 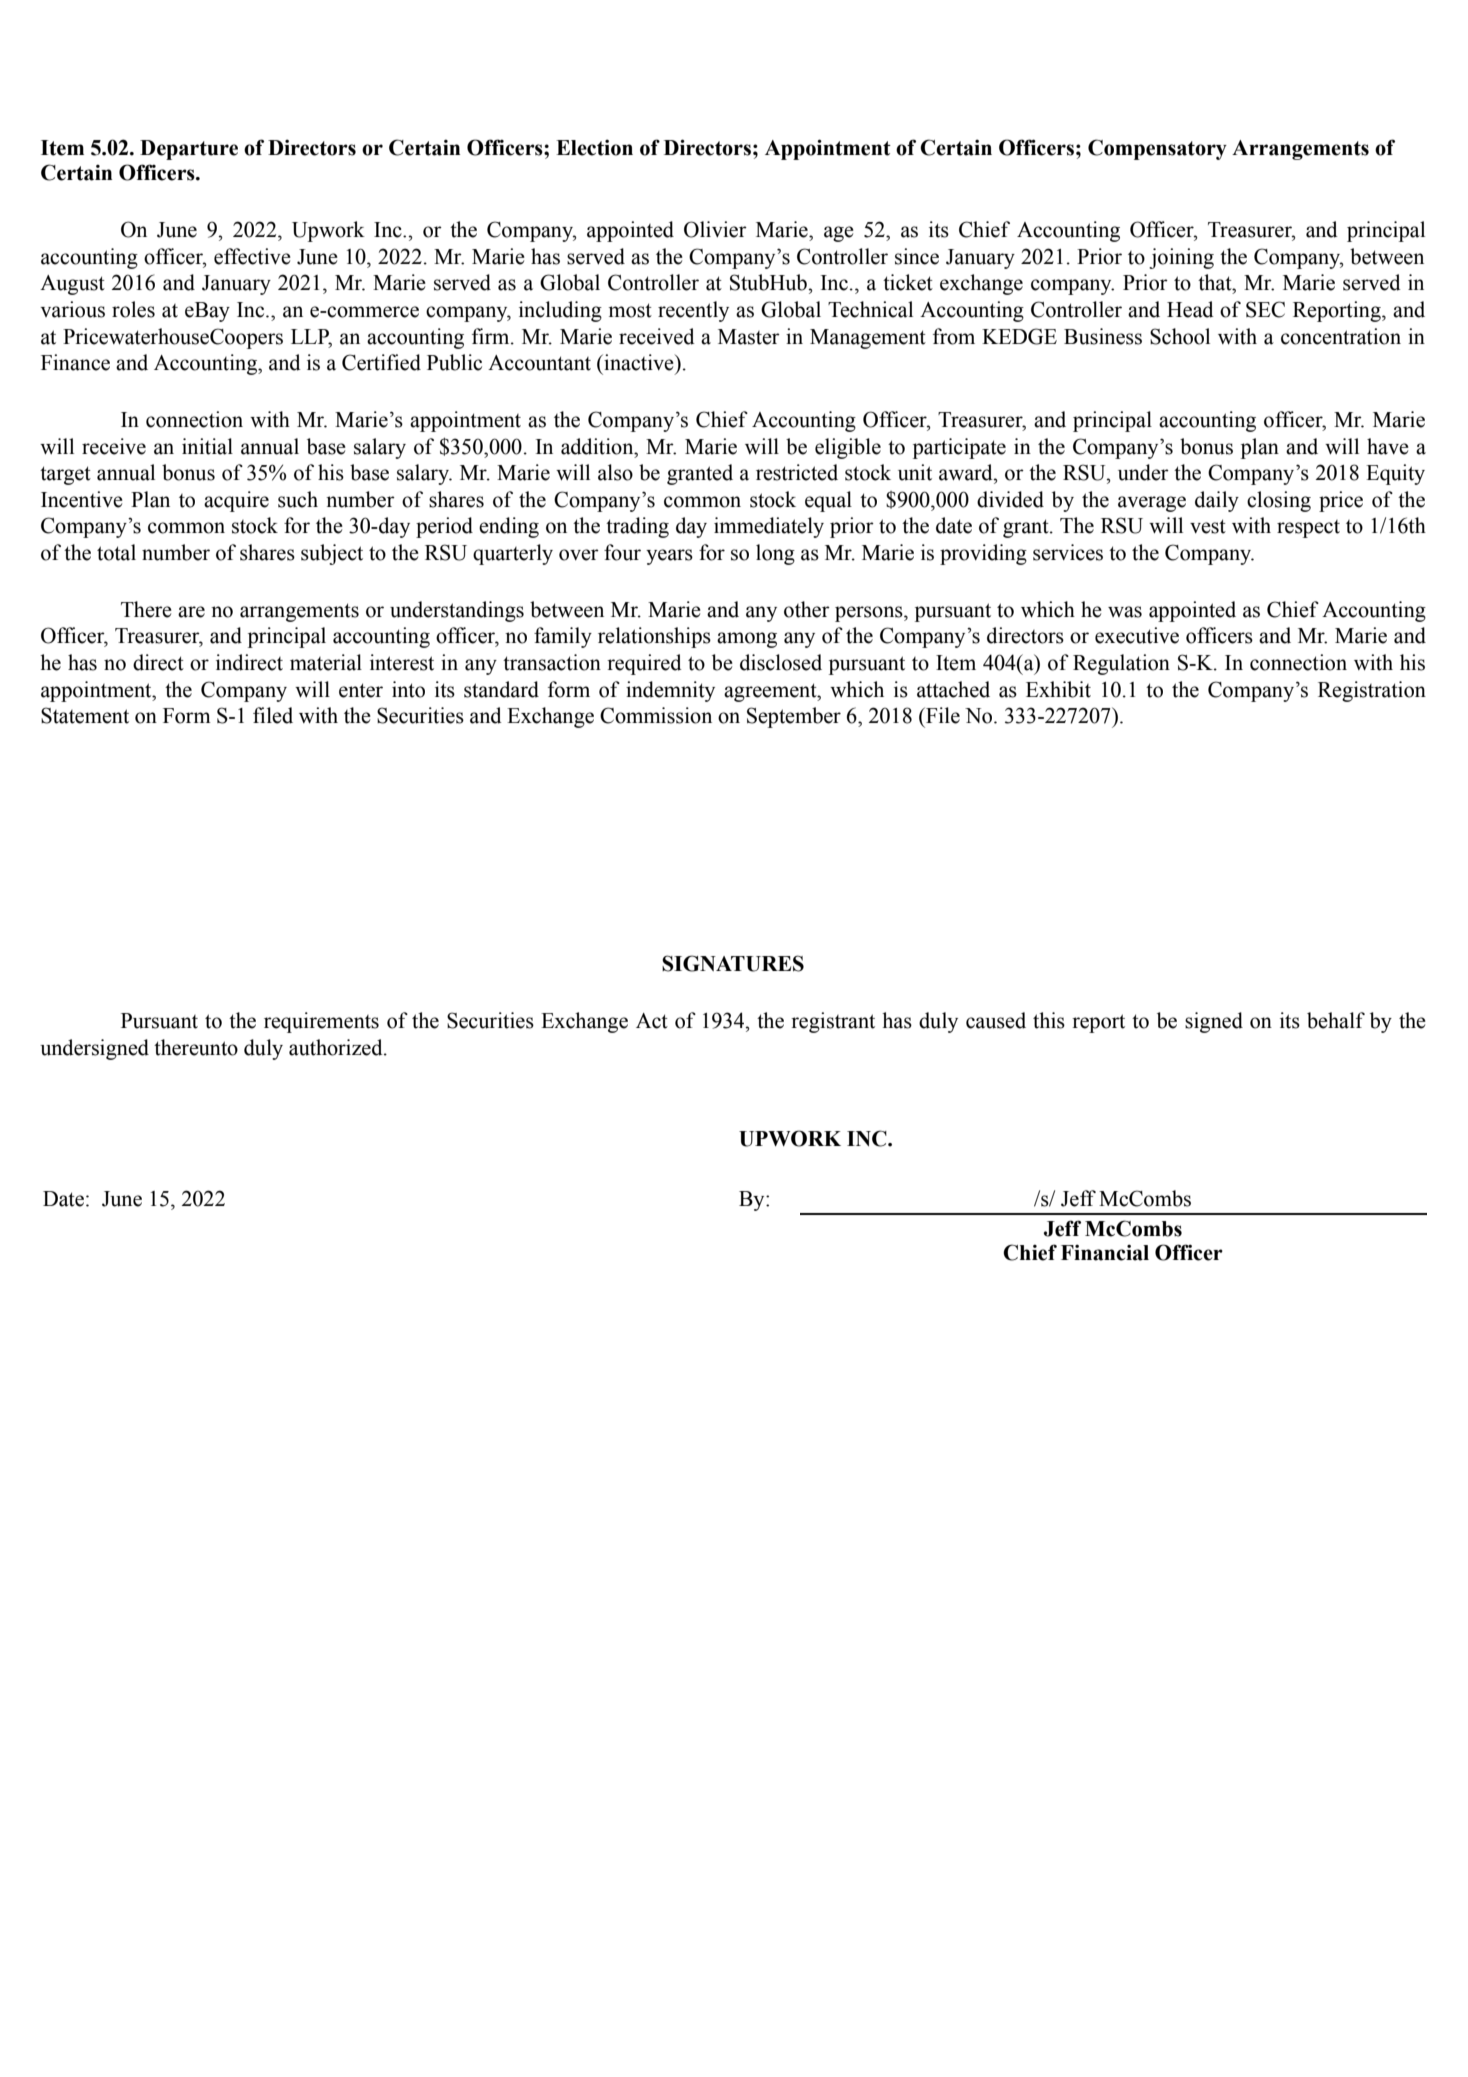 I want to click on Olivier, so click(x=715, y=229).
